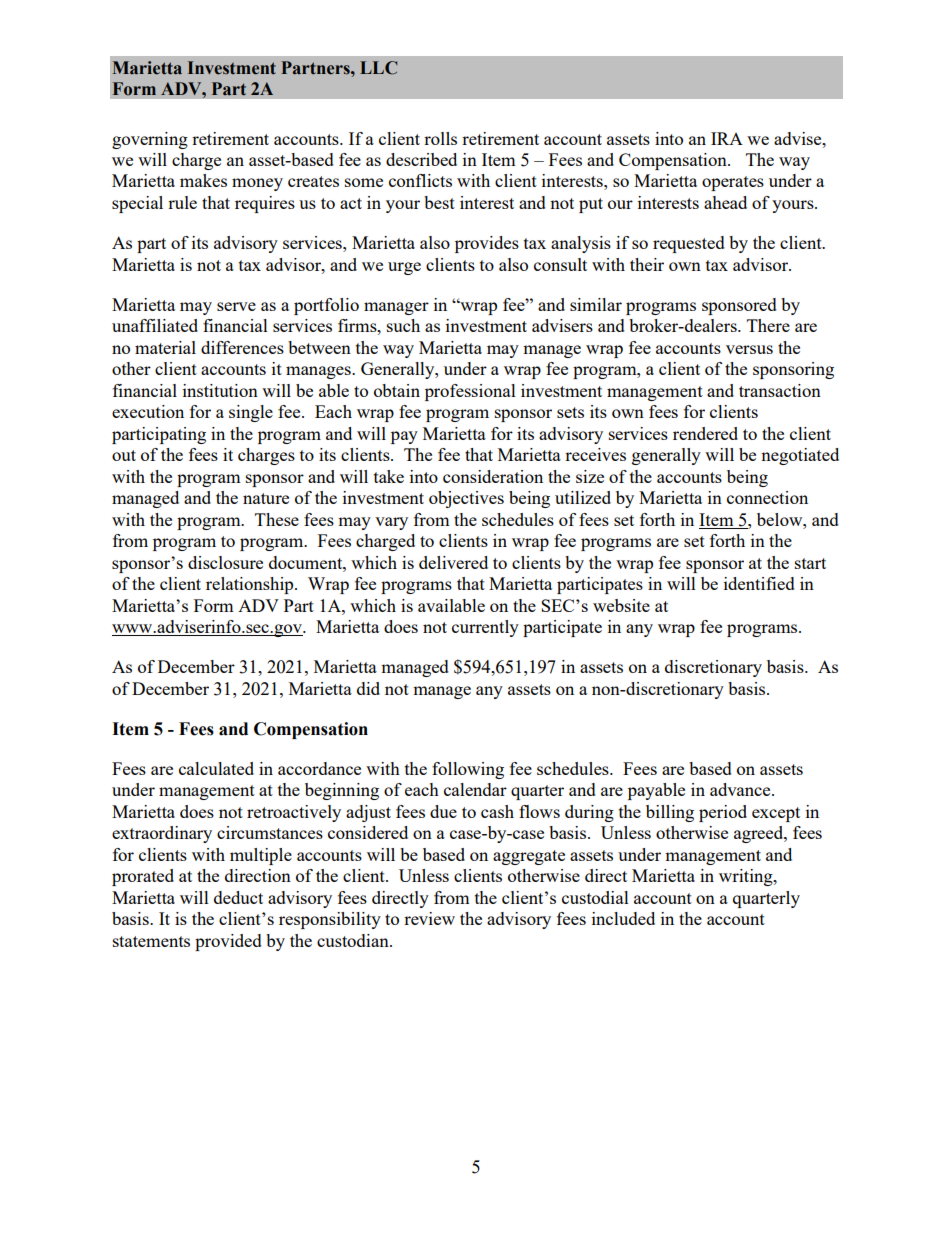  Describe the element at coordinates (238, 897) in the page. I see `deduct` at that location.
